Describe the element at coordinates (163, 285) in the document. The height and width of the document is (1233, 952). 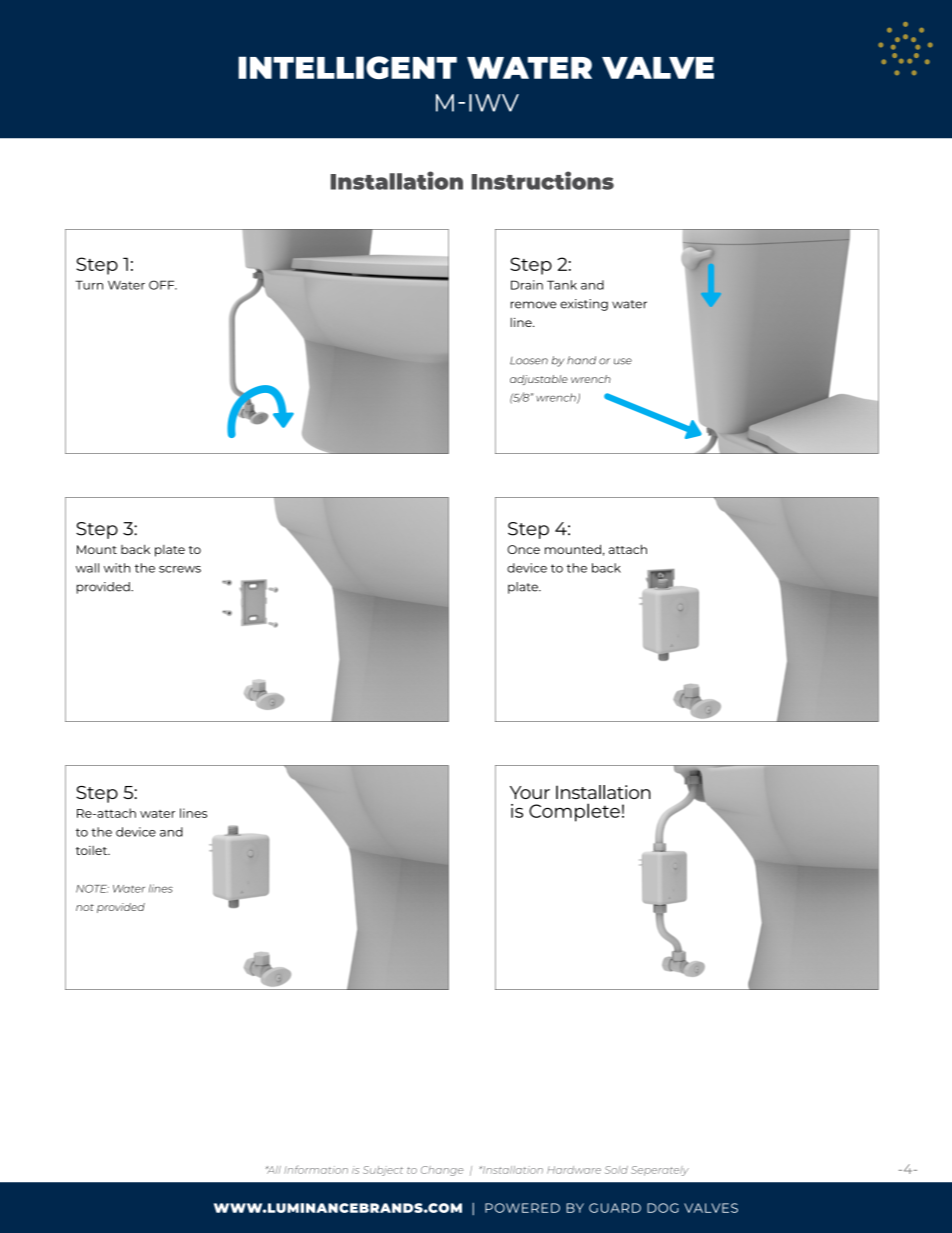
I see `OFF` at that location.
